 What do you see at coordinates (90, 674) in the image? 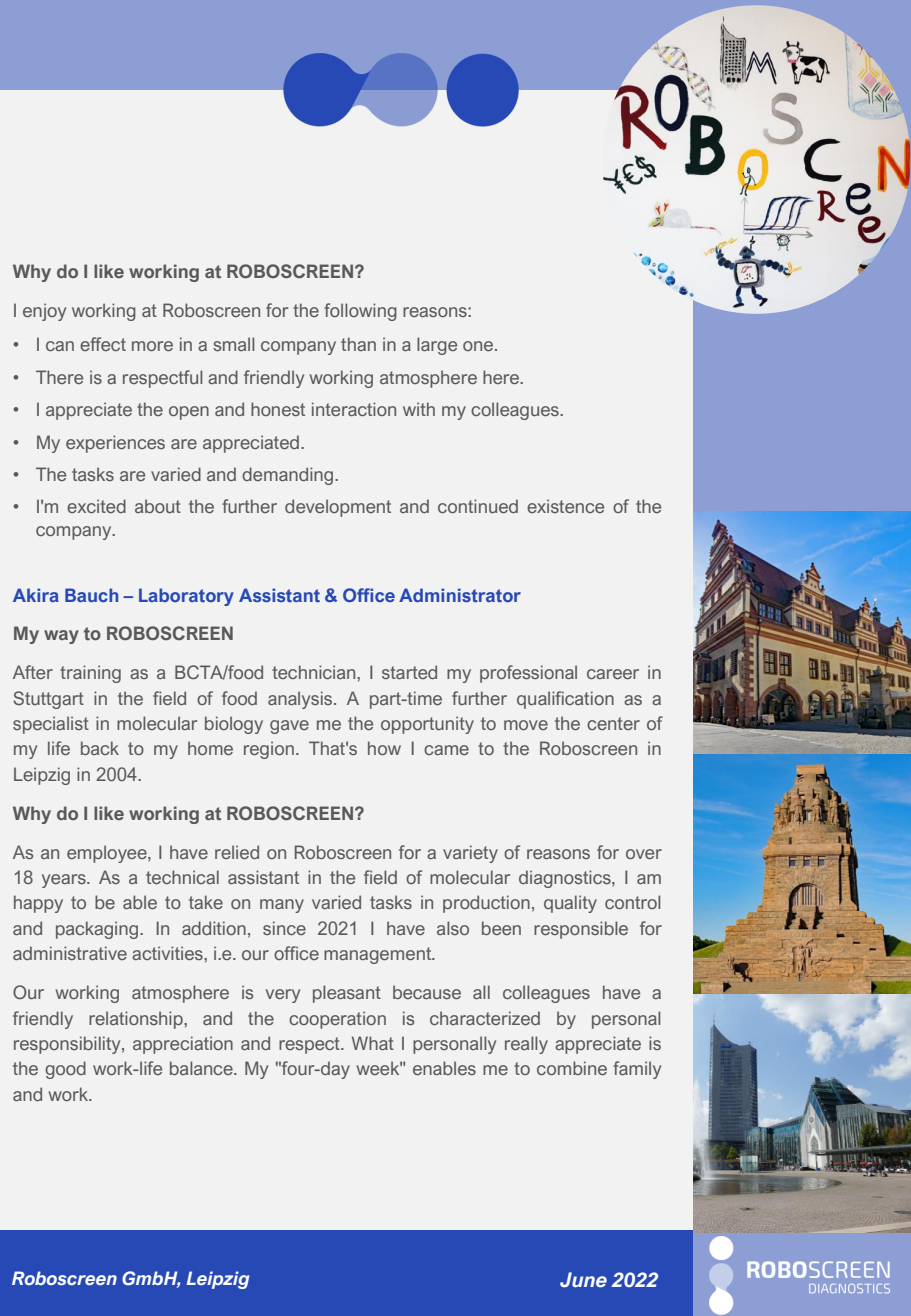
I see `training` at bounding box center [90, 674].
